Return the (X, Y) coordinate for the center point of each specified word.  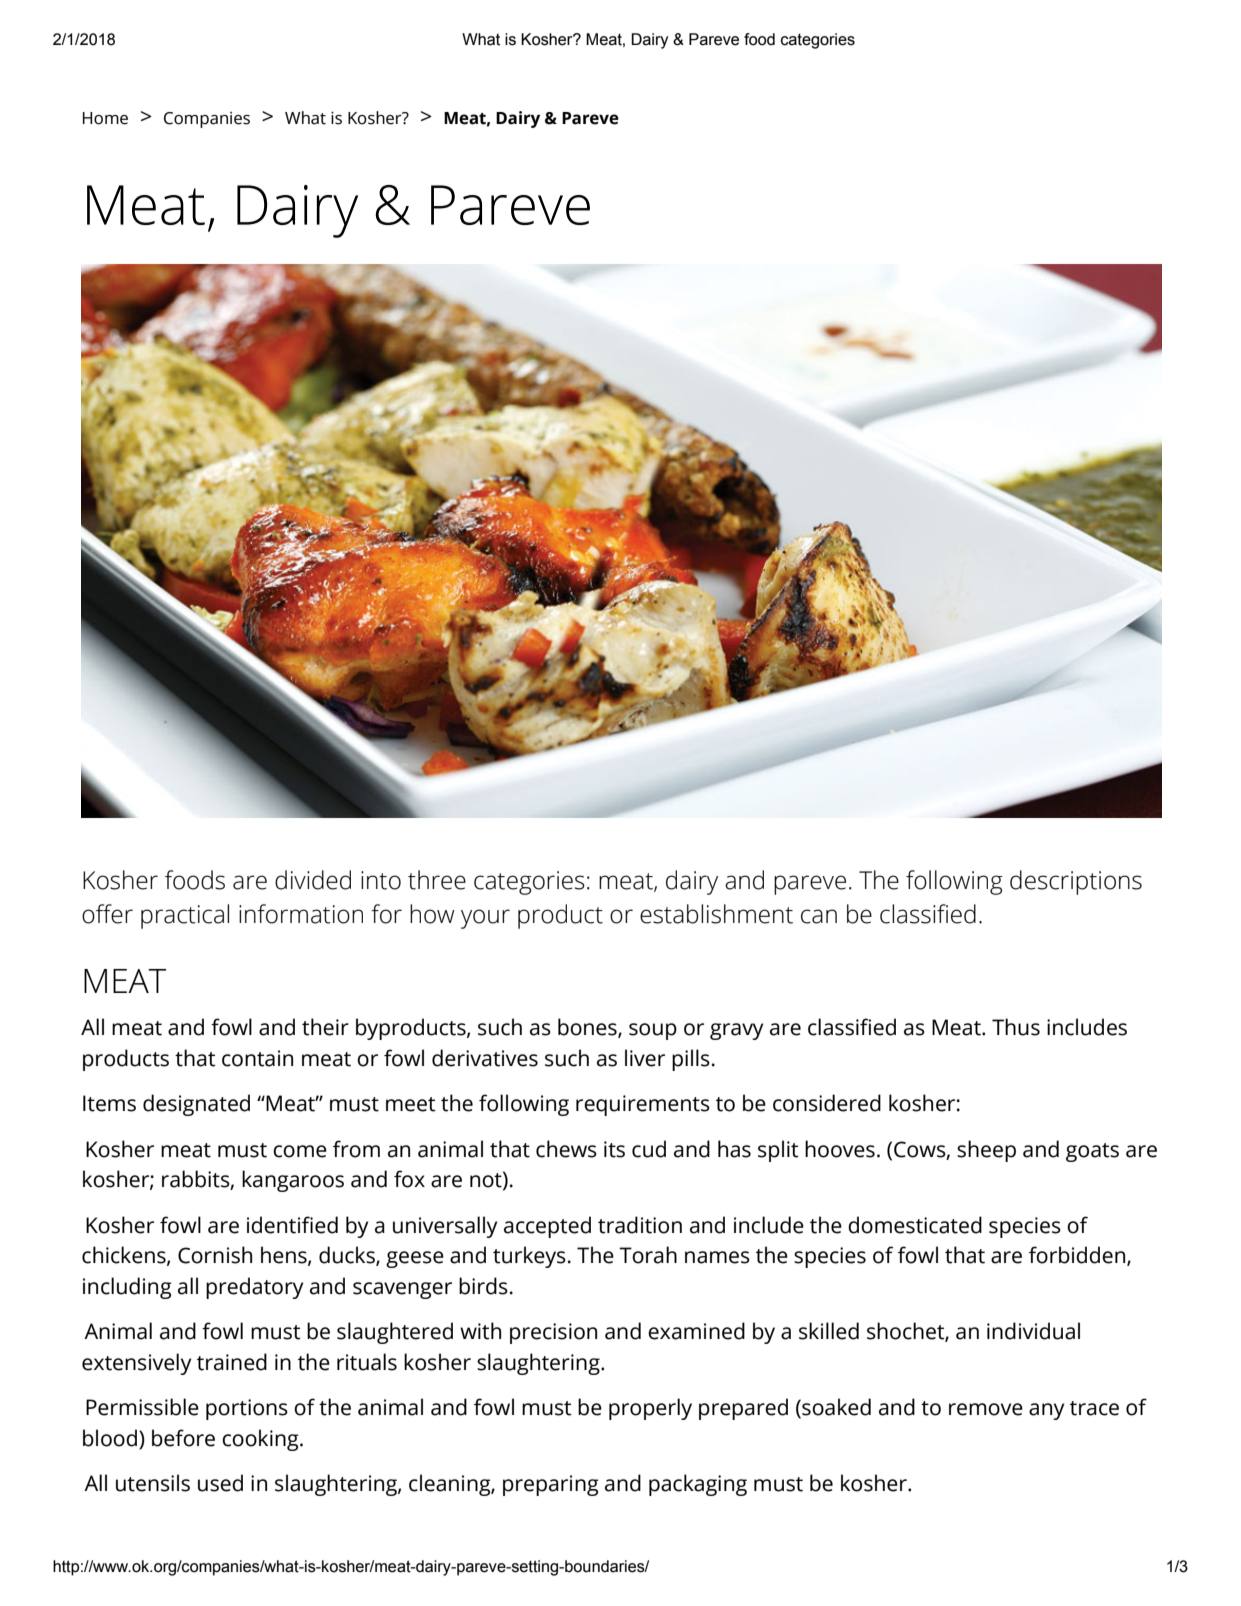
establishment (716, 914)
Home (105, 118)
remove (986, 1409)
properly (650, 1409)
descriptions (1076, 882)
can (819, 916)
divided (313, 880)
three (437, 880)
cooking (261, 1440)
